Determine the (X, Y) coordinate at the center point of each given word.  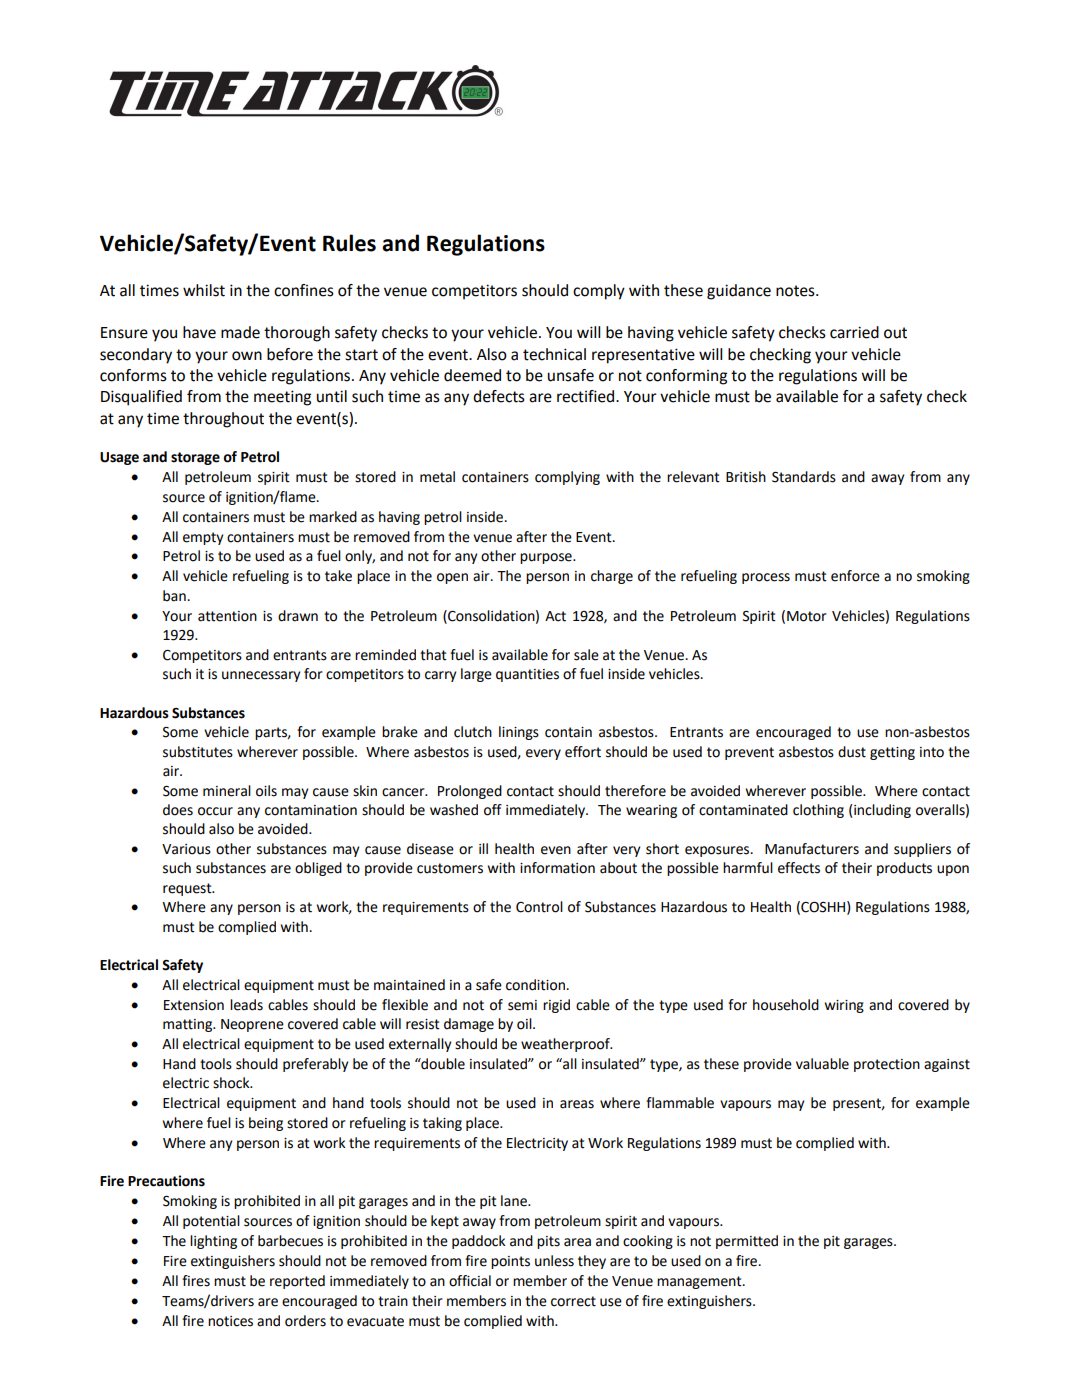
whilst (204, 290)
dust (852, 752)
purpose (547, 558)
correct (573, 1301)
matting (189, 1025)
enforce (855, 576)
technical (554, 354)
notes (796, 291)
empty (203, 538)
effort (583, 752)
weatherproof (566, 1045)
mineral (227, 791)
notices (230, 1321)
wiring (844, 1006)
